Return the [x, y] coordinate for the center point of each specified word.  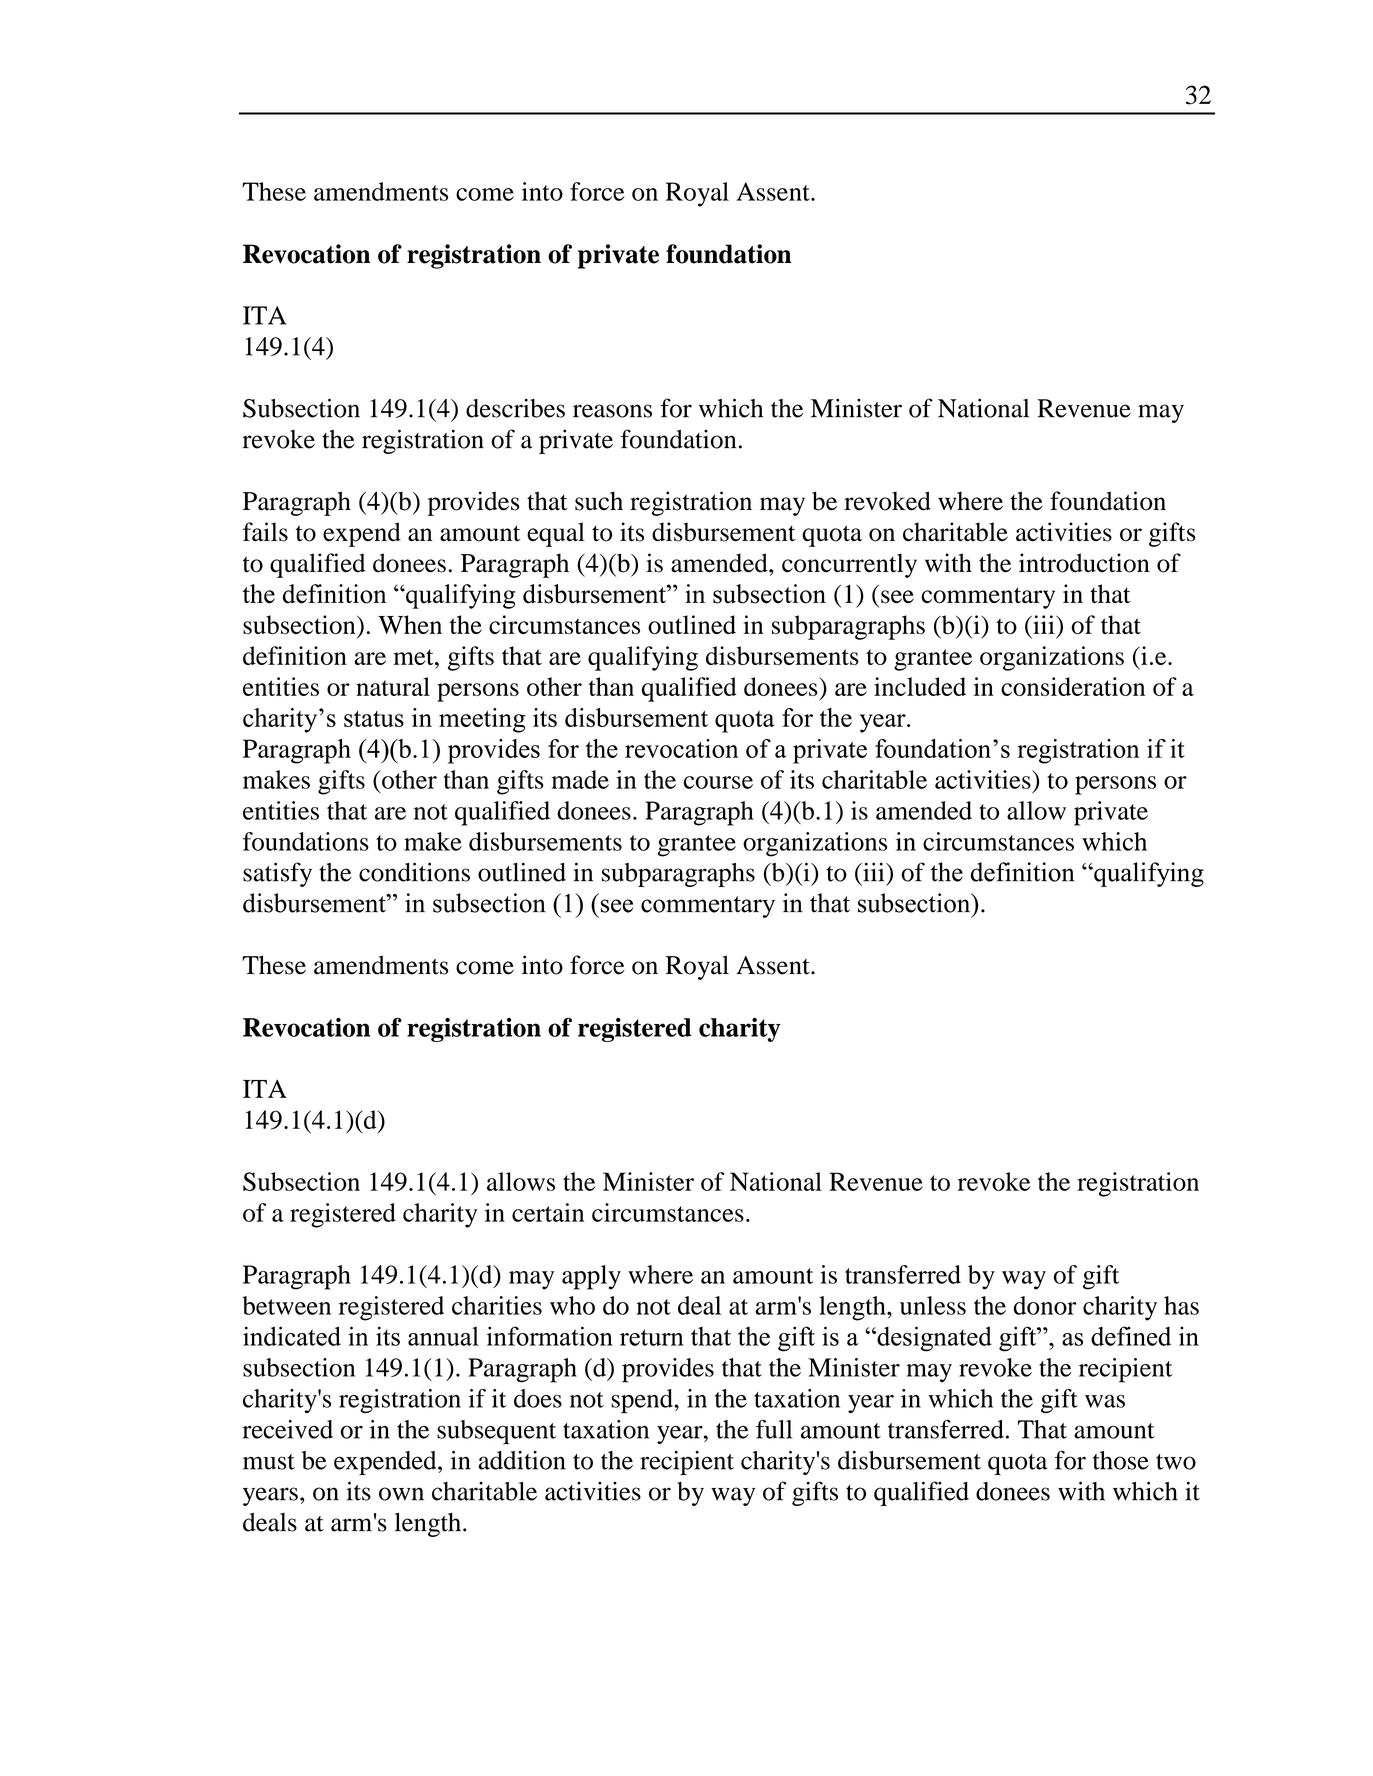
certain [548, 1212]
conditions [414, 872]
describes [515, 408]
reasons [612, 411]
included [920, 686]
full [774, 1429]
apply [591, 1277]
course [718, 782]
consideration [1073, 686]
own [401, 1494]
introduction [1084, 563]
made [580, 779]
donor [1045, 1305]
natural [393, 686]
